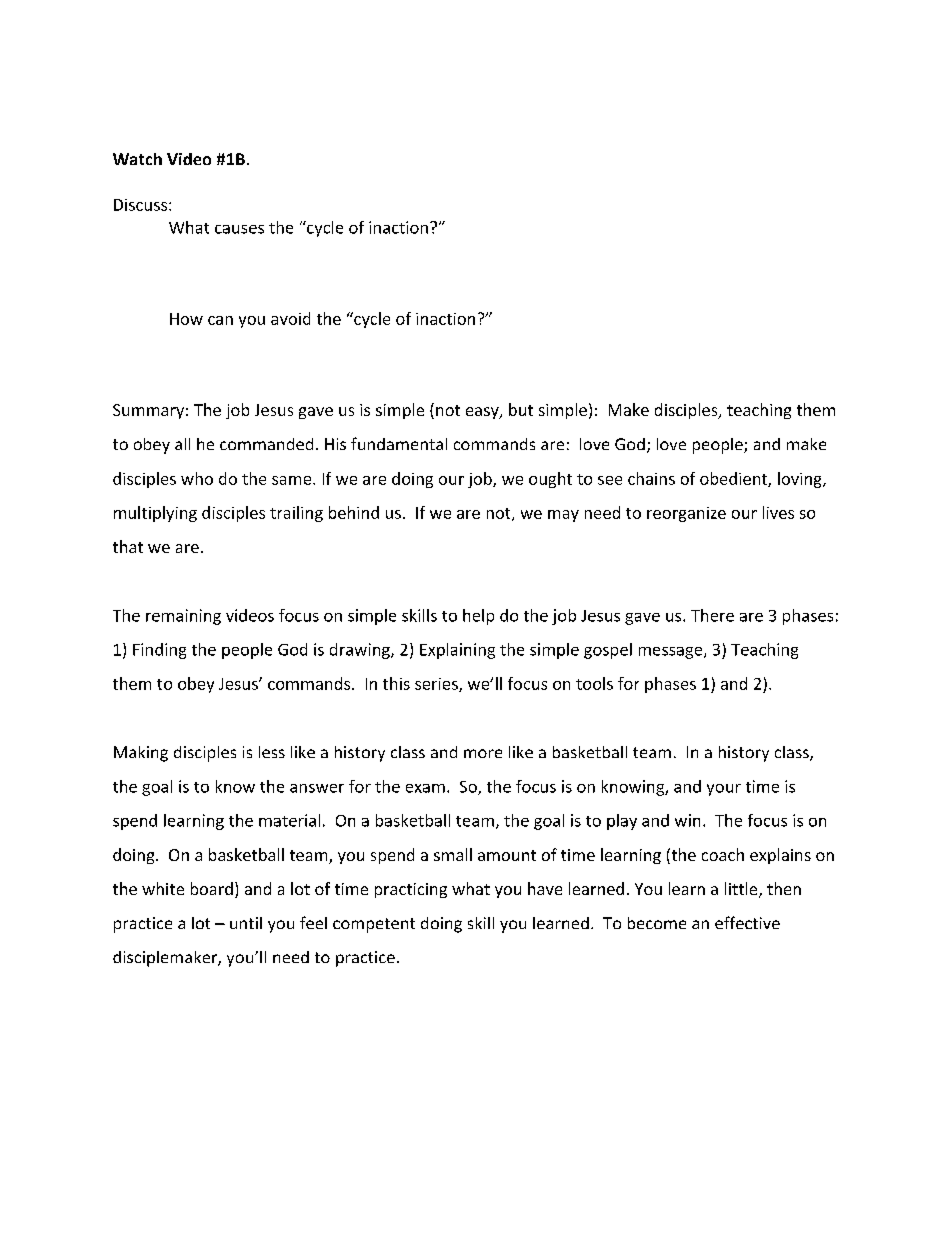 This screenshot has width=952, height=1233. I want to click on easy, so click(483, 413).
